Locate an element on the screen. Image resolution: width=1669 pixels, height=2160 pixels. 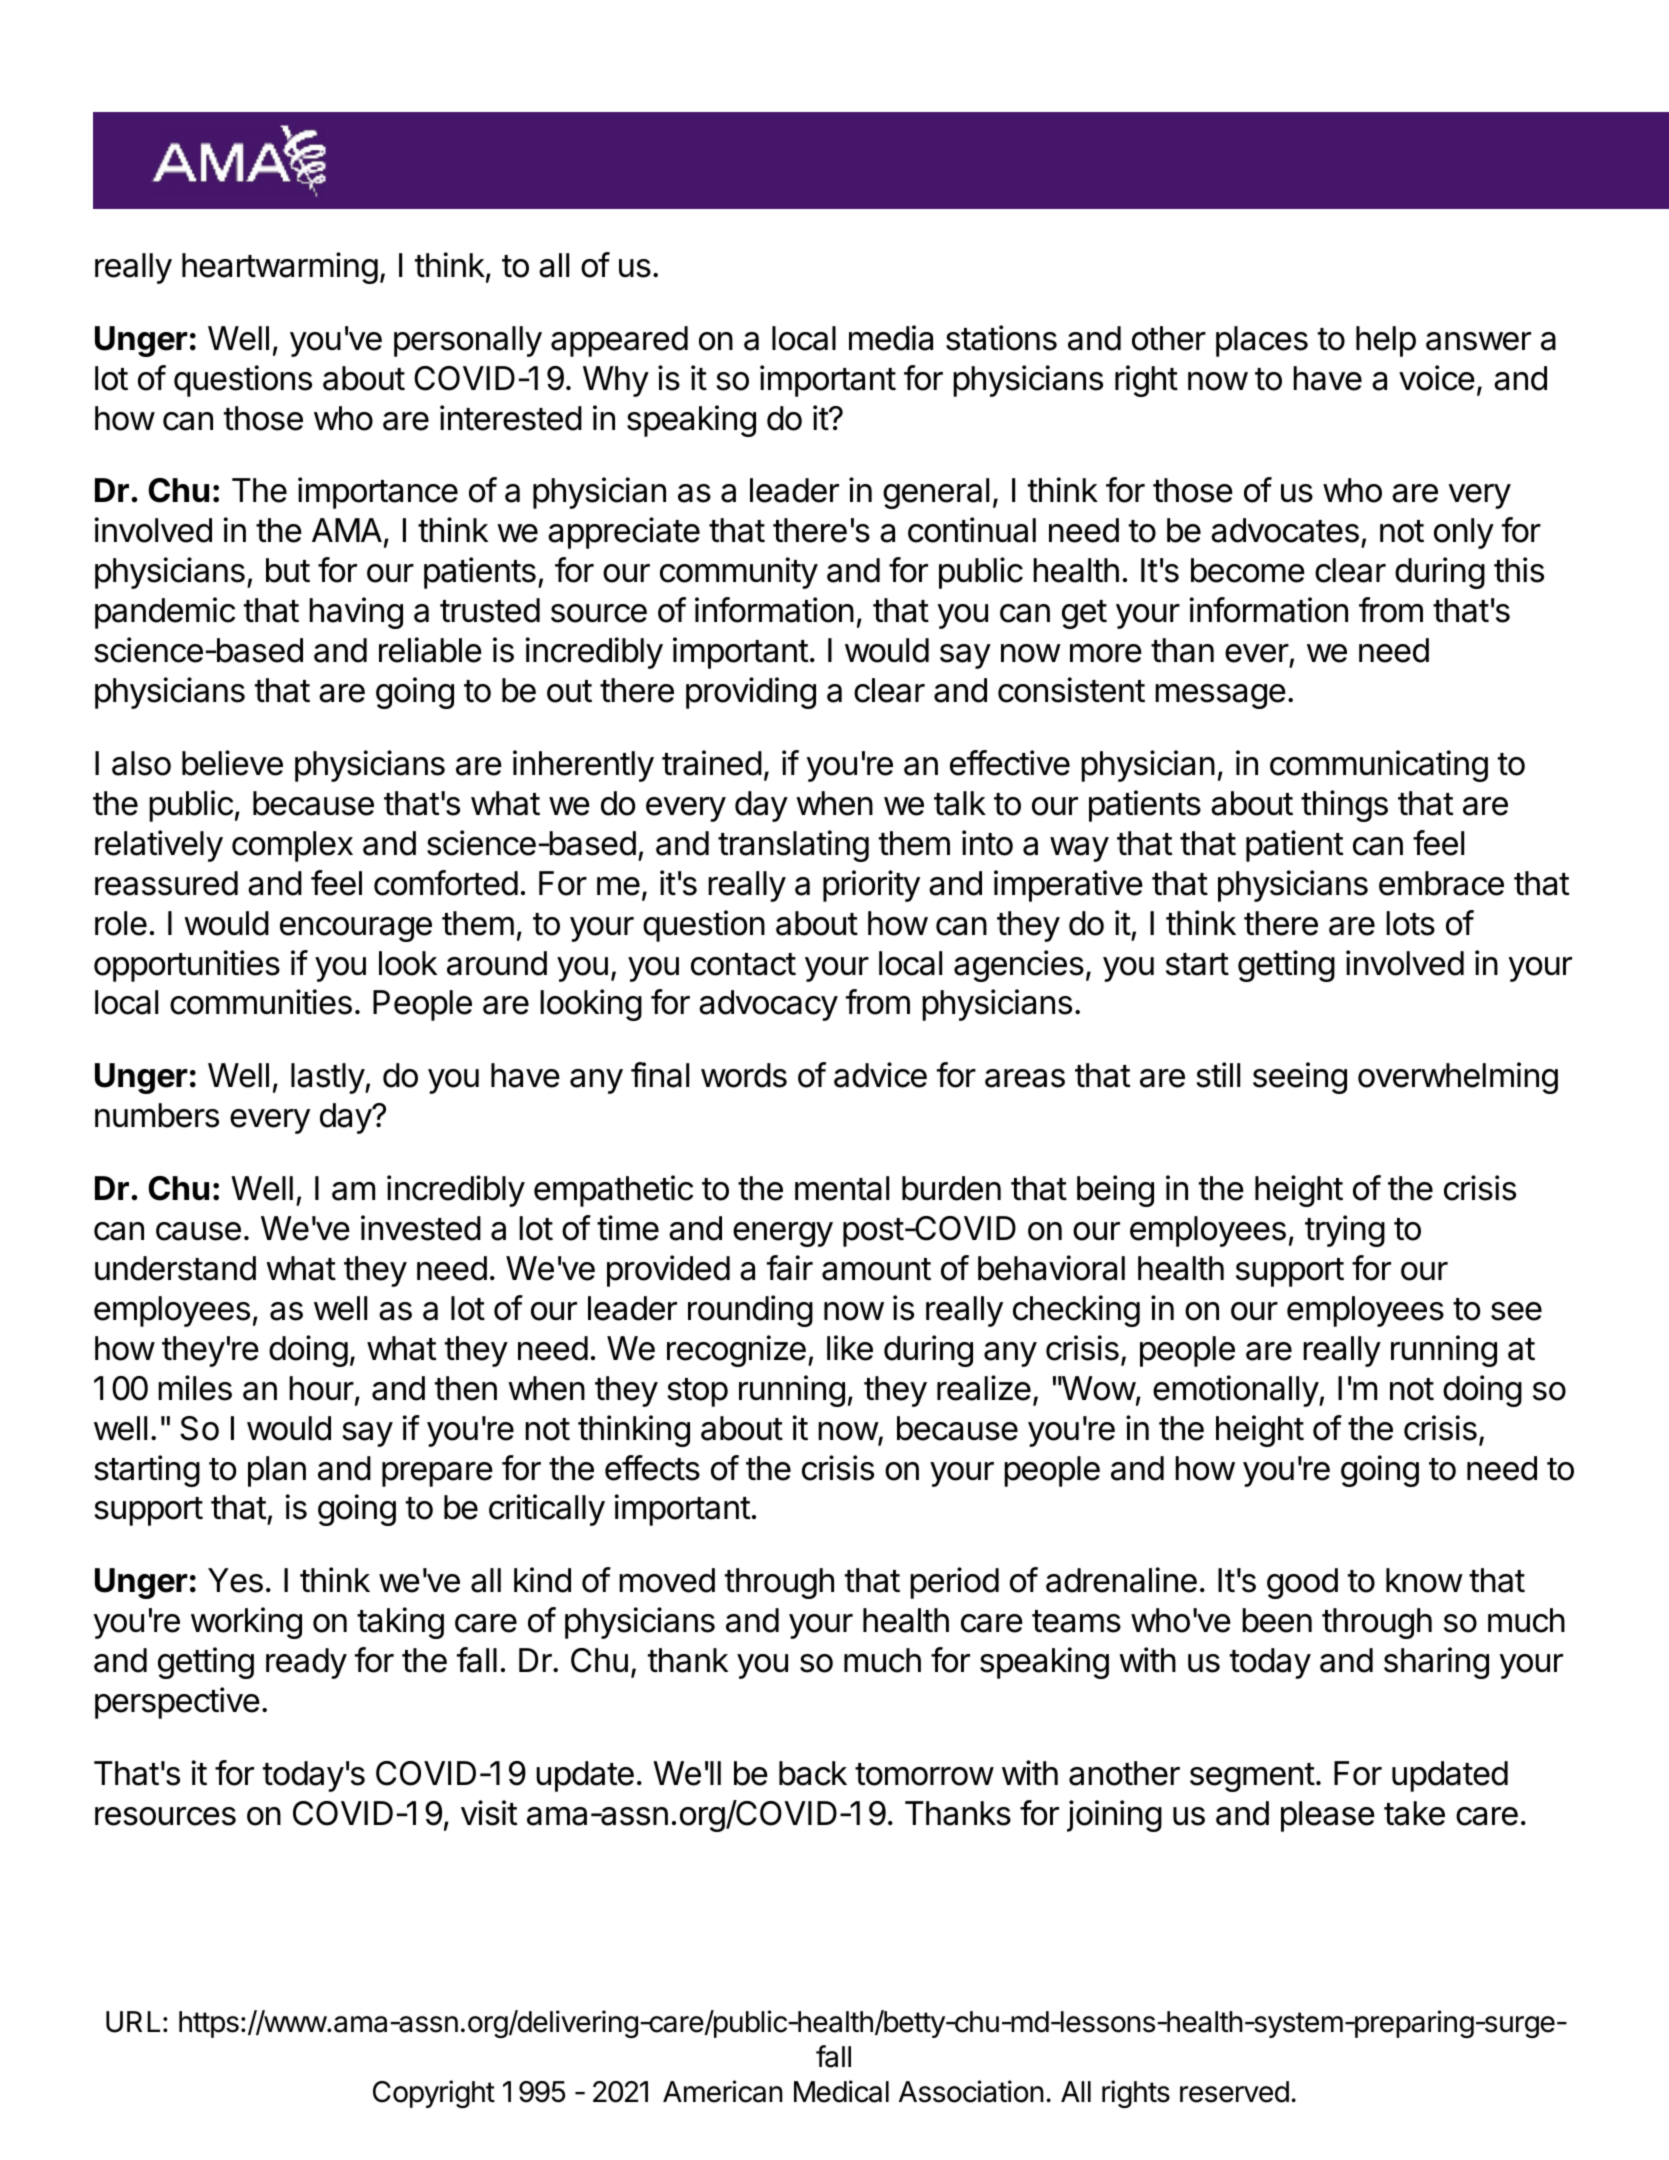
emotionally is located at coordinates (1236, 1391).
